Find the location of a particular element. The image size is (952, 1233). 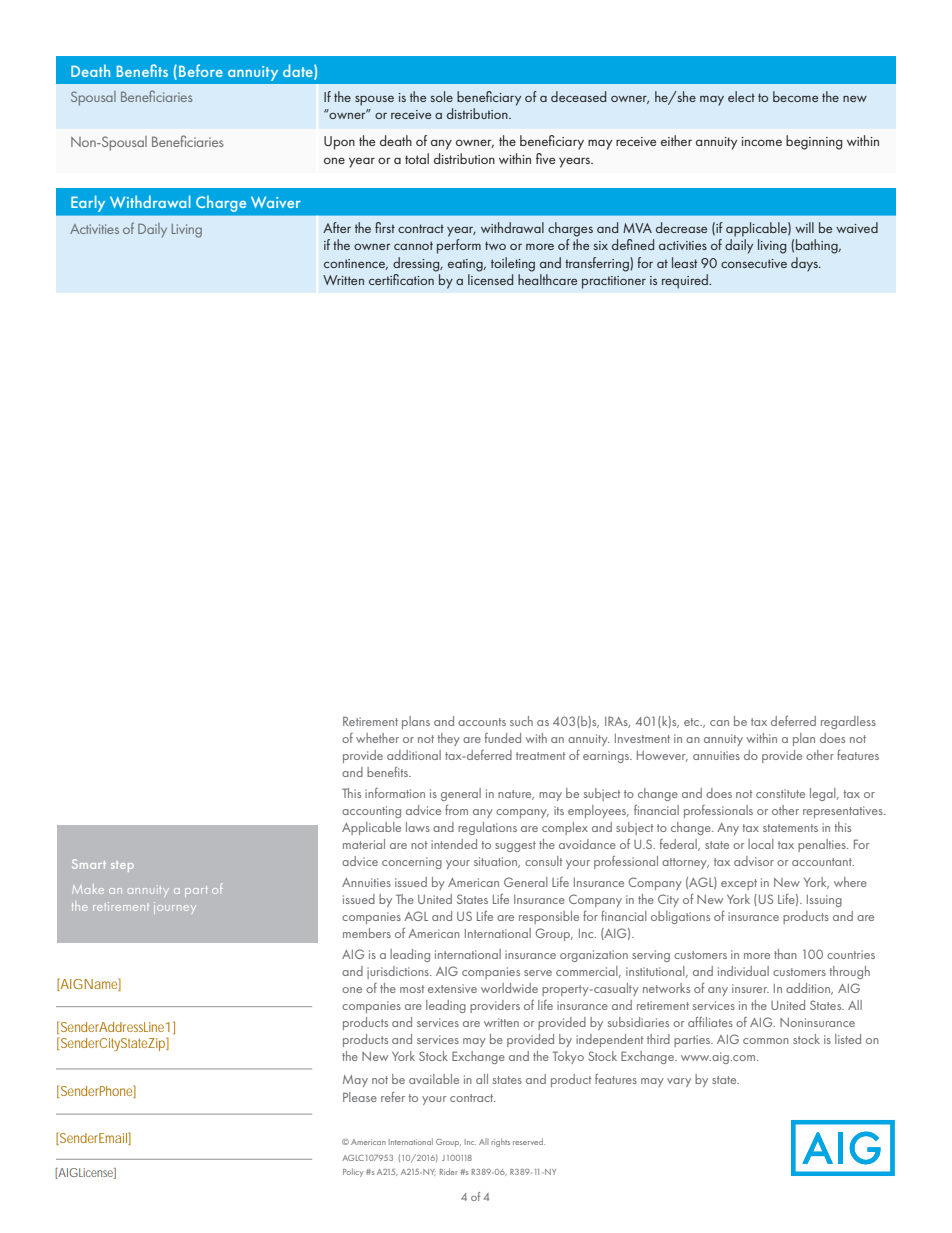

whether is located at coordinates (377, 738).
